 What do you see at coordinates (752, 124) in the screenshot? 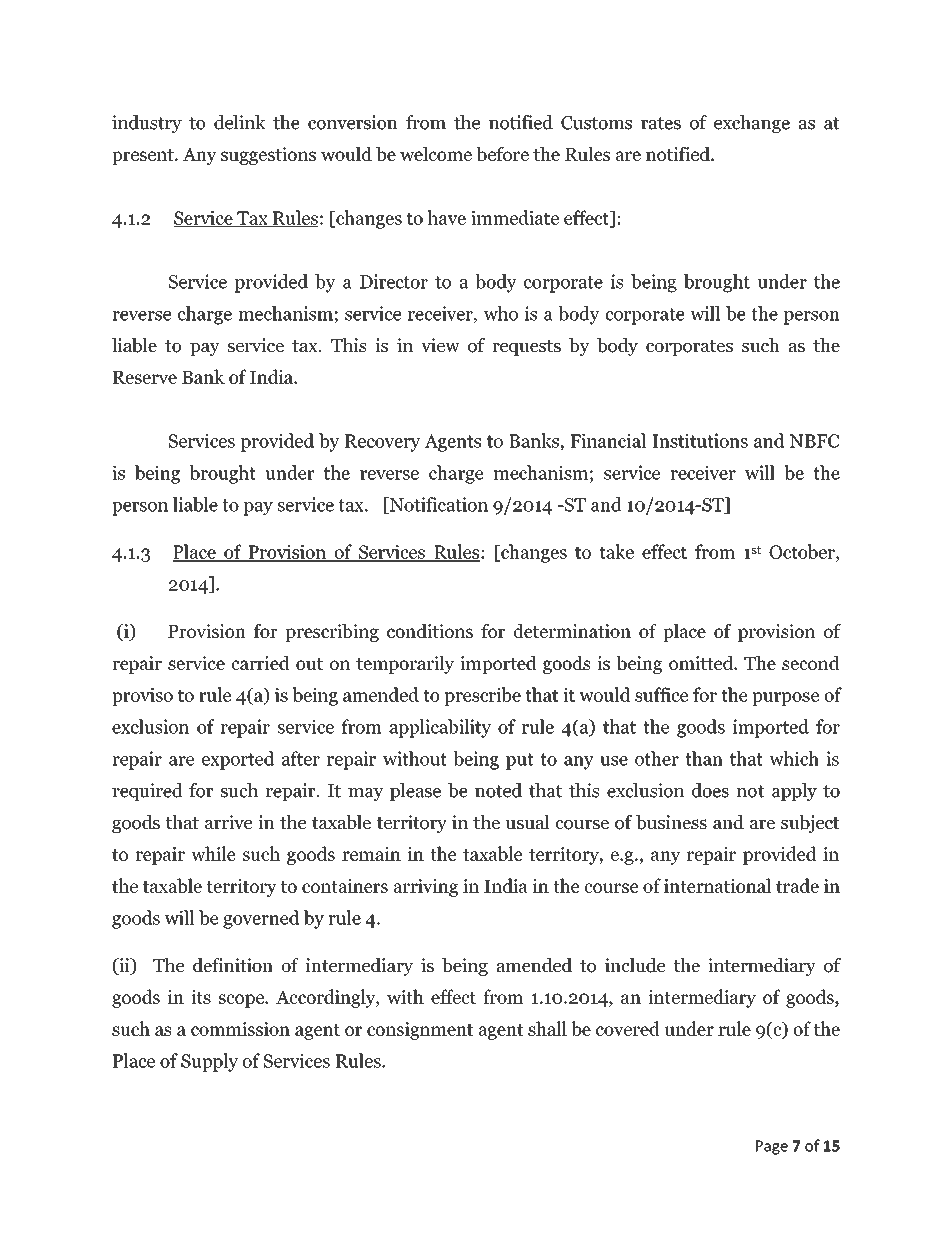
I see `exchange` at bounding box center [752, 124].
